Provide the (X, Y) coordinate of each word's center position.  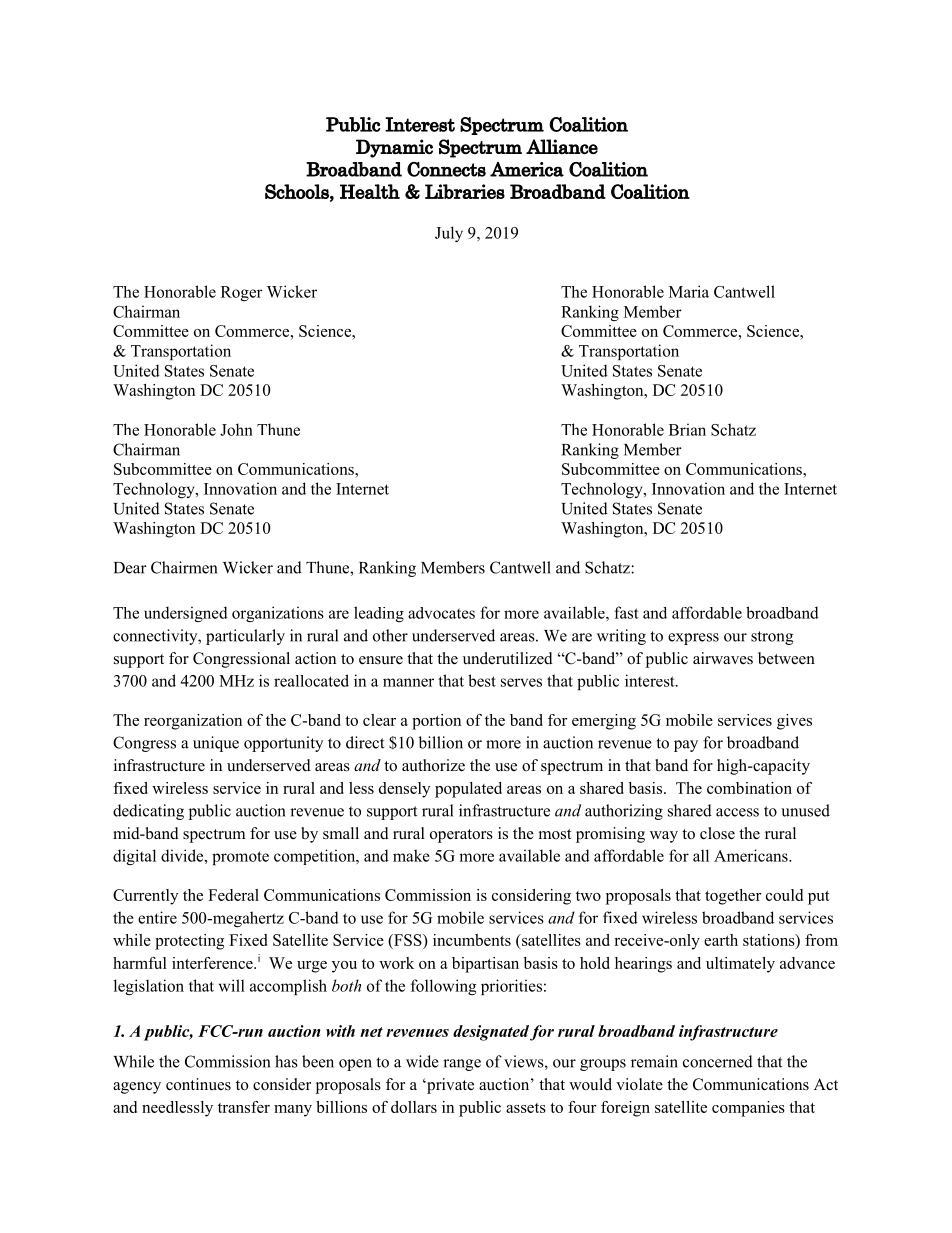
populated (468, 790)
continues (198, 1084)
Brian (687, 429)
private (449, 1086)
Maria (689, 291)
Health (370, 191)
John (236, 429)
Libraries (465, 191)
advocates (441, 613)
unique (216, 744)
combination (749, 788)
